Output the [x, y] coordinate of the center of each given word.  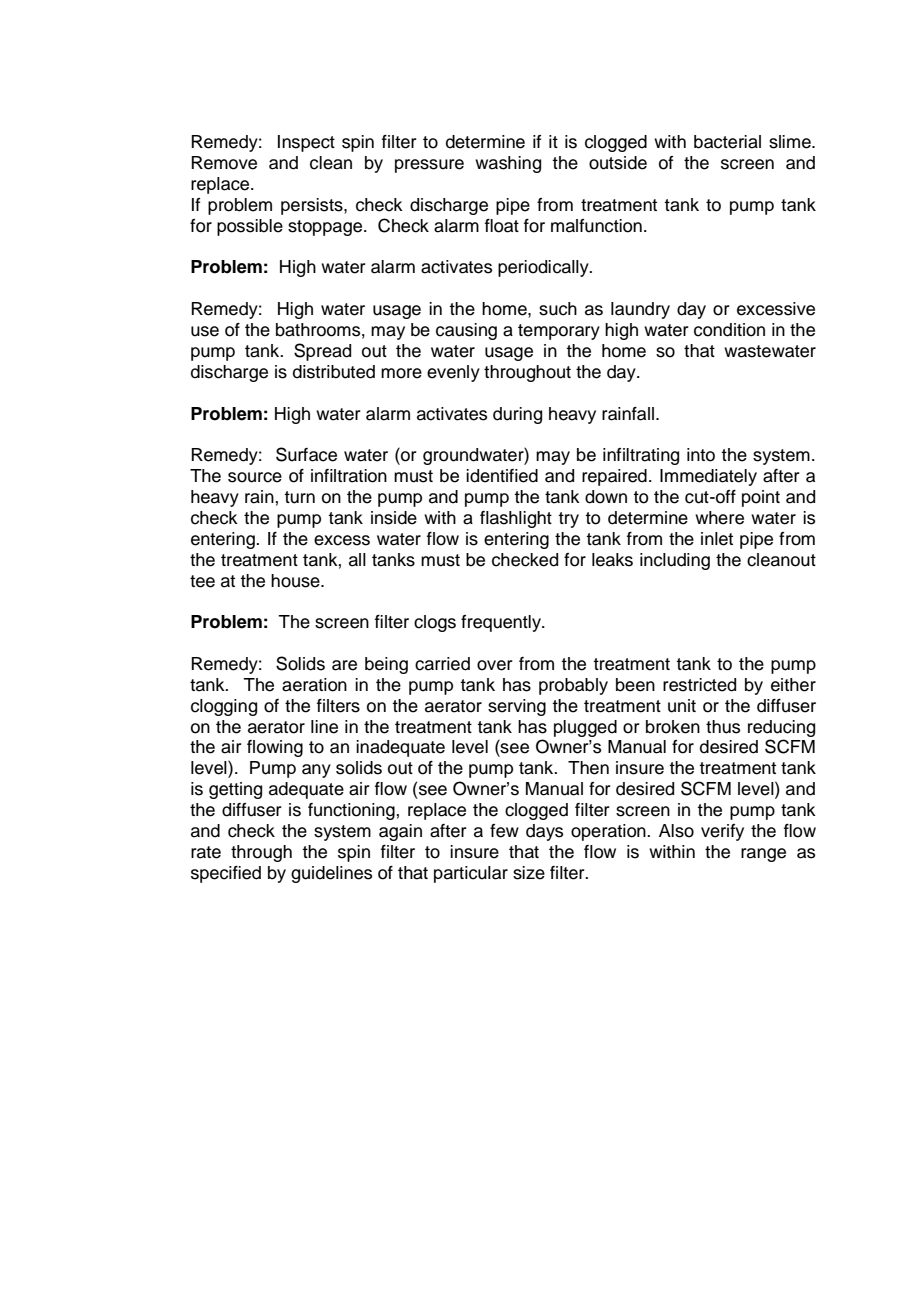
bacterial [727, 142]
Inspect [306, 143]
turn [299, 497]
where [719, 518]
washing [508, 164]
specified [226, 874]
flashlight [516, 519]
